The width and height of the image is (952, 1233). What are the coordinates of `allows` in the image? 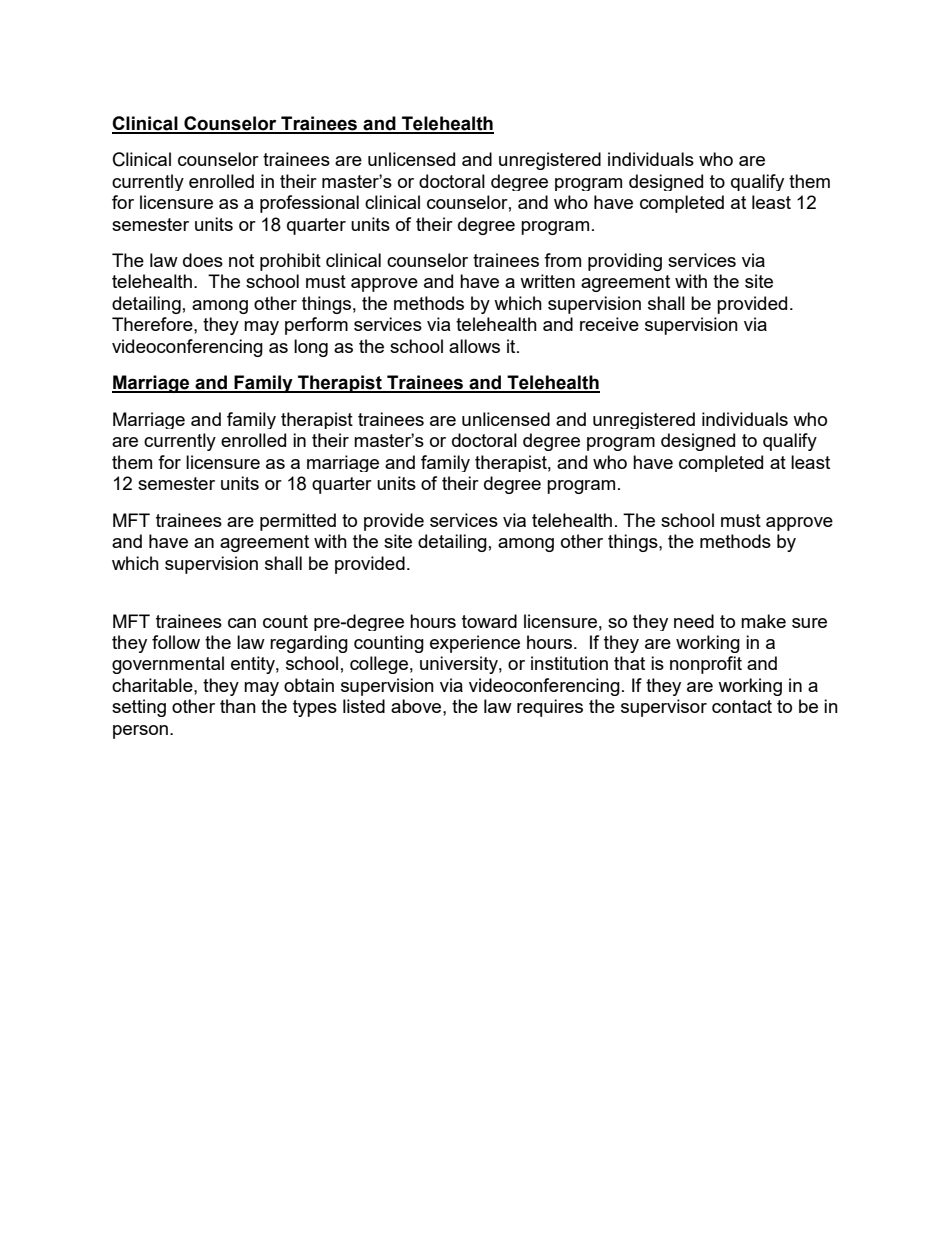 It's located at (474, 346).
